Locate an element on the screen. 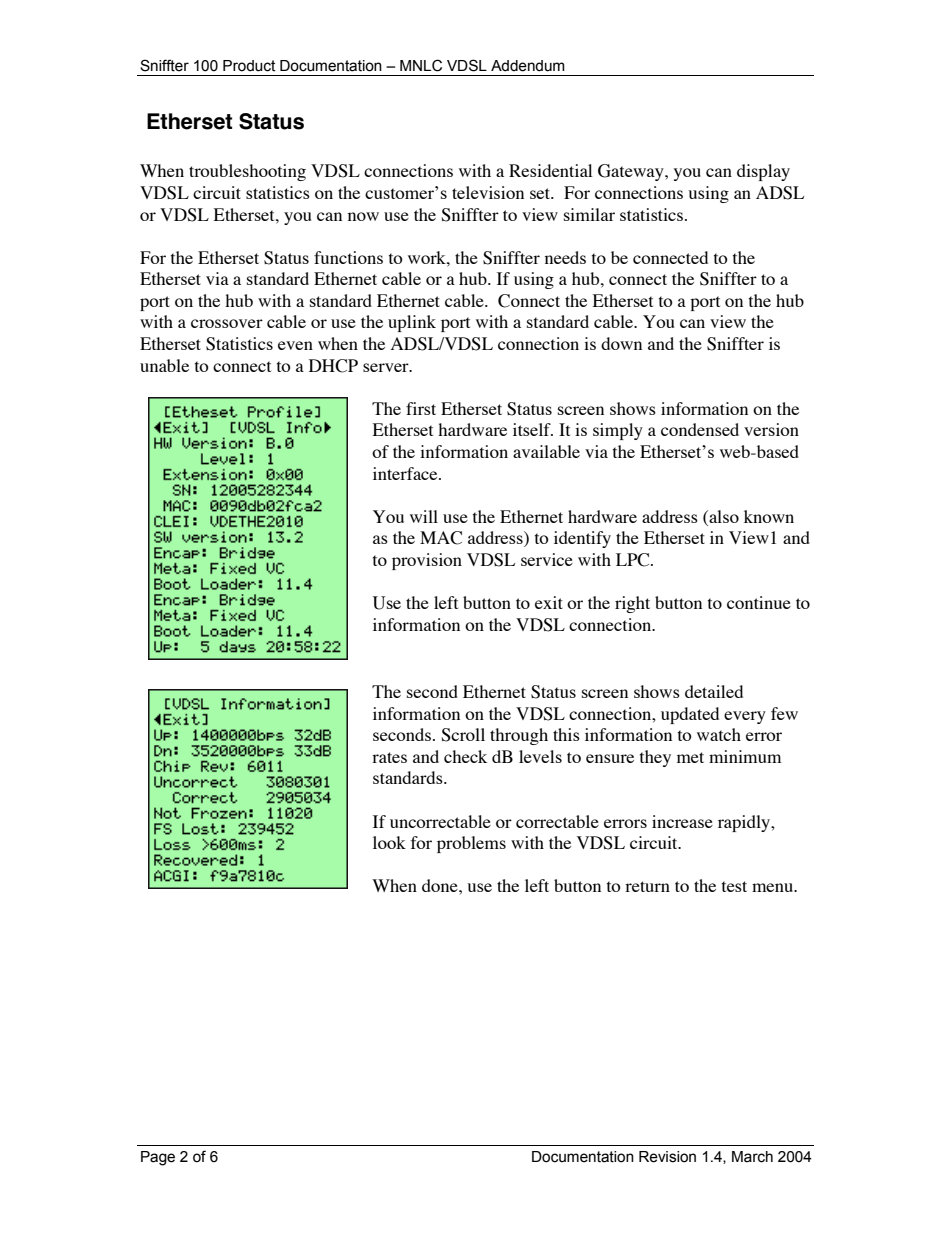  Addendum is located at coordinates (528, 66).
